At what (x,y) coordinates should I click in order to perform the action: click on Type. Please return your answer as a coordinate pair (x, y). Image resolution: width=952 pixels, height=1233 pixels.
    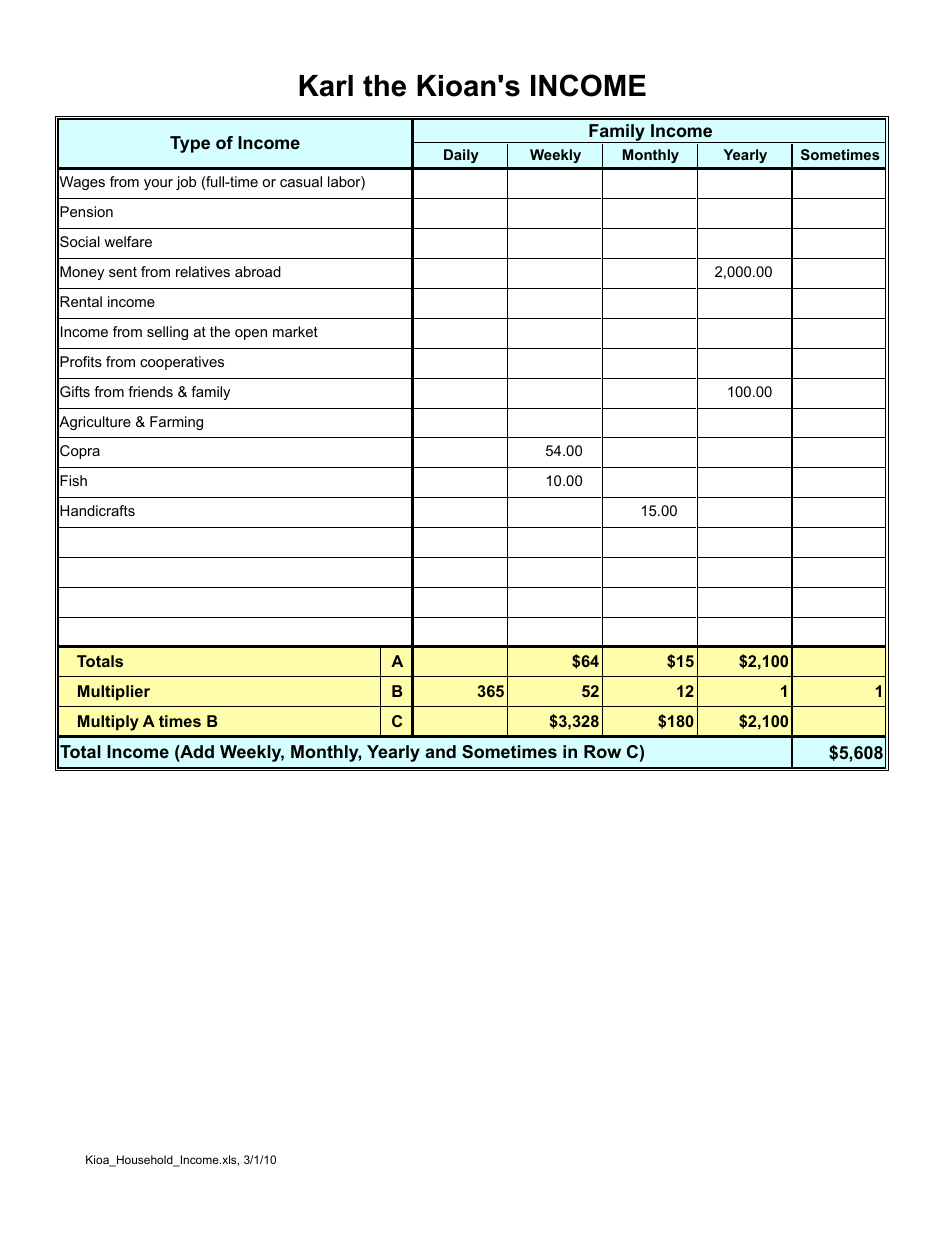
    Looking at the image, I should click on (190, 144).
